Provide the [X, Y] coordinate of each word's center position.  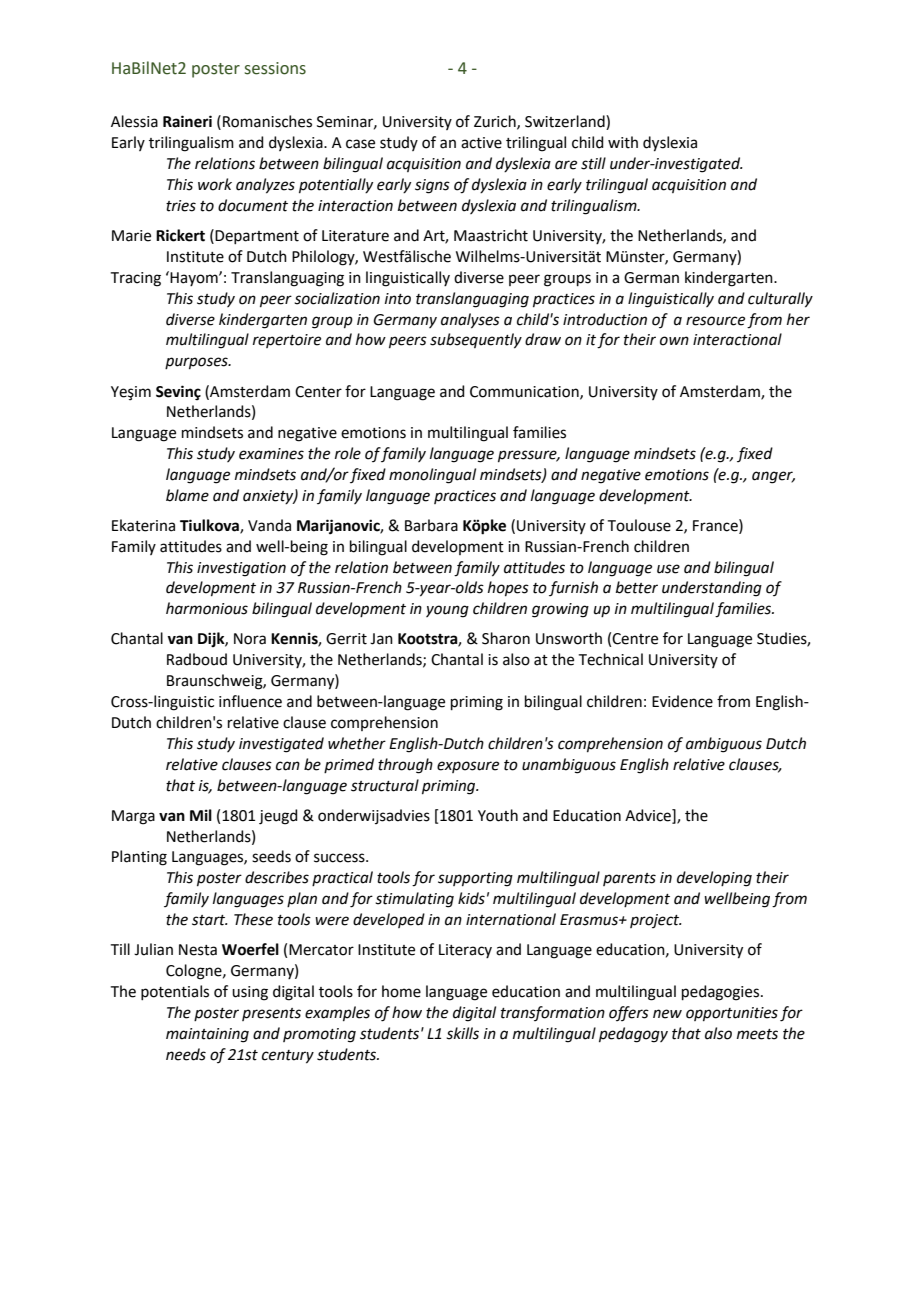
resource [715, 321]
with [623, 142]
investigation [241, 569]
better [637, 587]
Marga [133, 817]
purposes [197, 363]
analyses [470, 321]
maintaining [207, 1035]
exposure [468, 767]
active [481, 143]
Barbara [431, 525]
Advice [649, 816]
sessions [275, 68]
